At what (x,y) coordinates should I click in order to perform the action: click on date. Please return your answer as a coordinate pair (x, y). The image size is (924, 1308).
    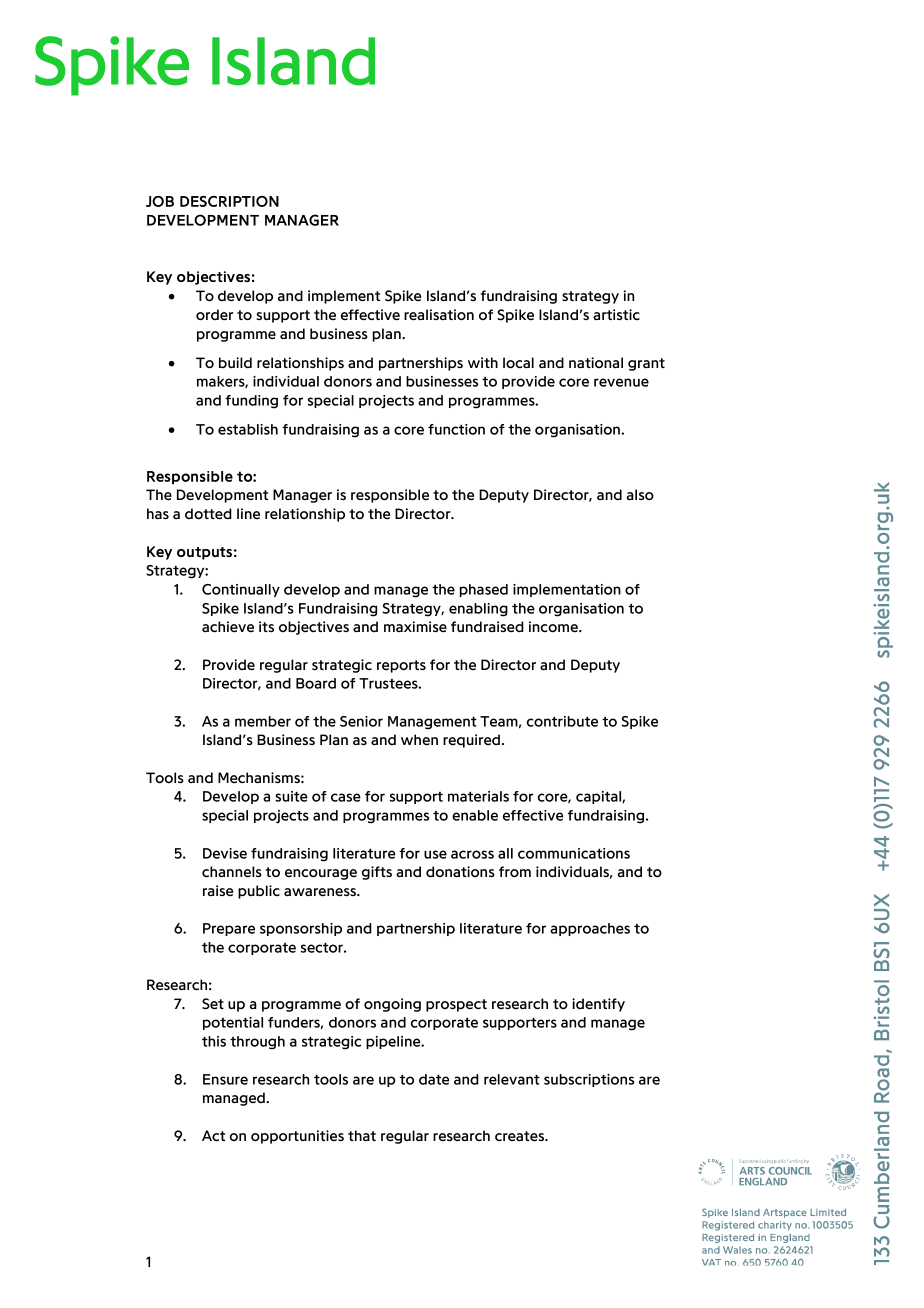
    Looking at the image, I should click on (434, 1079).
